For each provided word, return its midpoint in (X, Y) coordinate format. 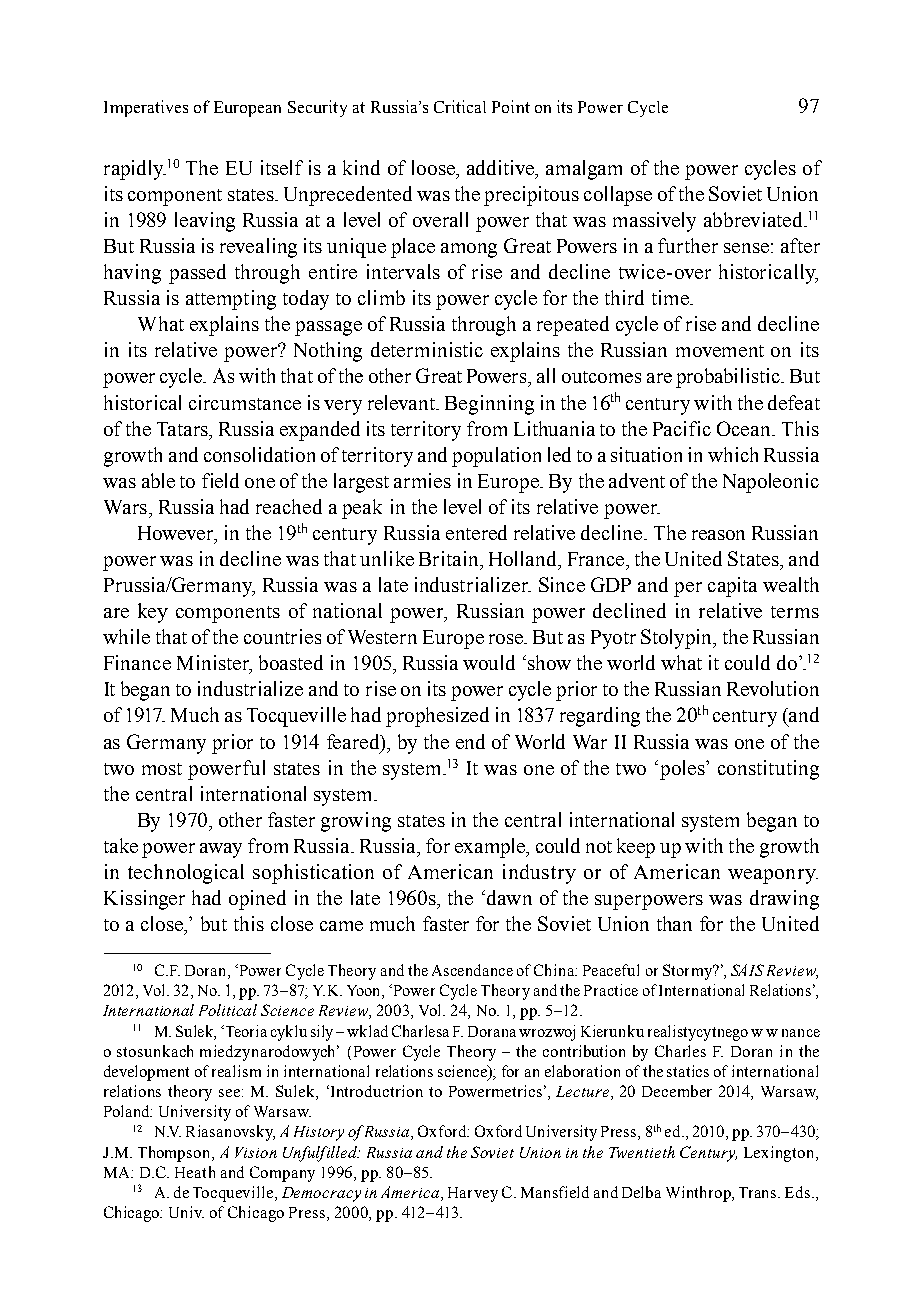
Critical (460, 106)
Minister (214, 664)
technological (186, 874)
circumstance (245, 402)
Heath (195, 1172)
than (674, 923)
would (489, 662)
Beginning (489, 405)
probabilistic (729, 378)
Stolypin (678, 639)
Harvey (473, 1194)
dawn (508, 897)
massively (654, 222)
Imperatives (146, 108)
